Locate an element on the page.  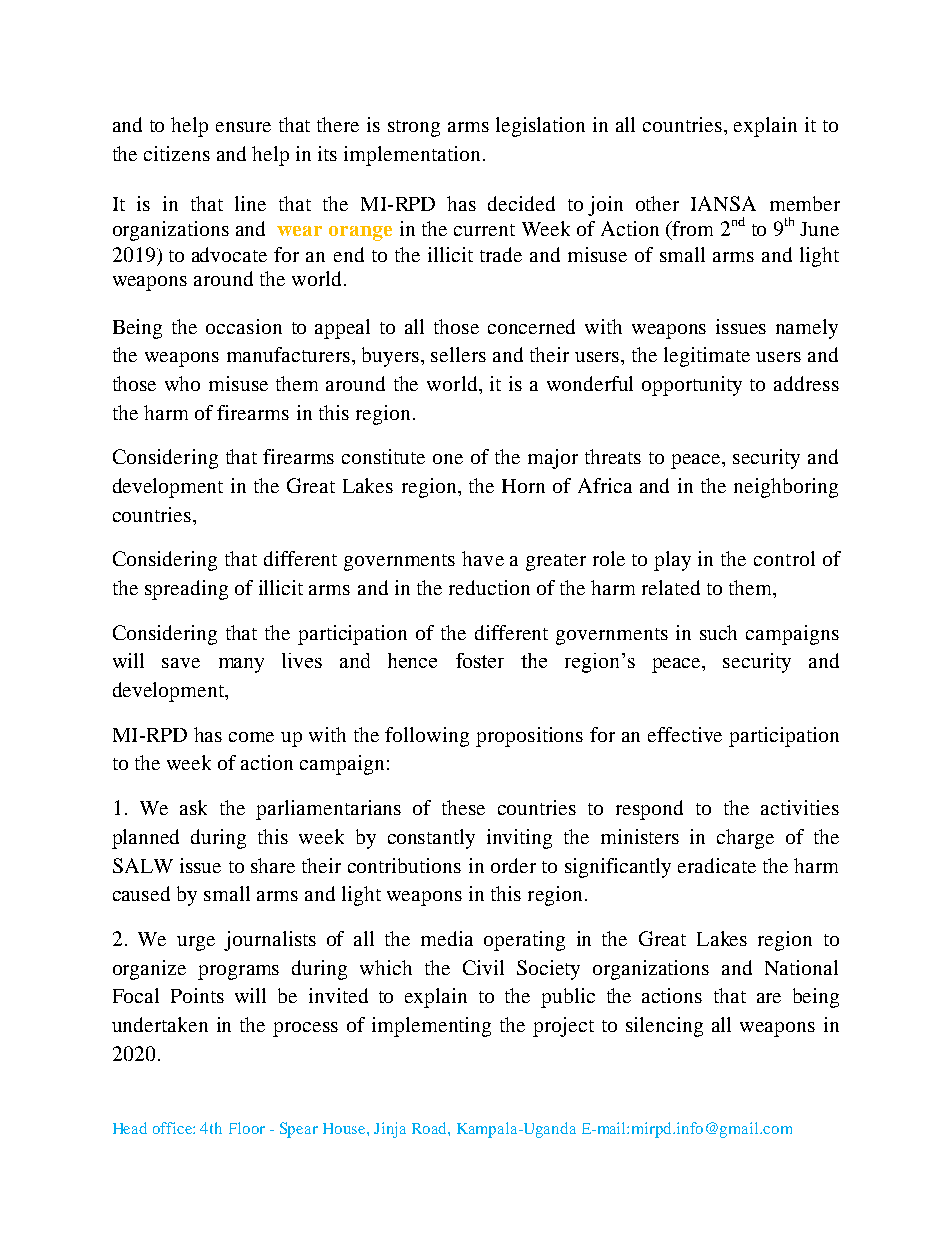
one is located at coordinates (448, 459).
